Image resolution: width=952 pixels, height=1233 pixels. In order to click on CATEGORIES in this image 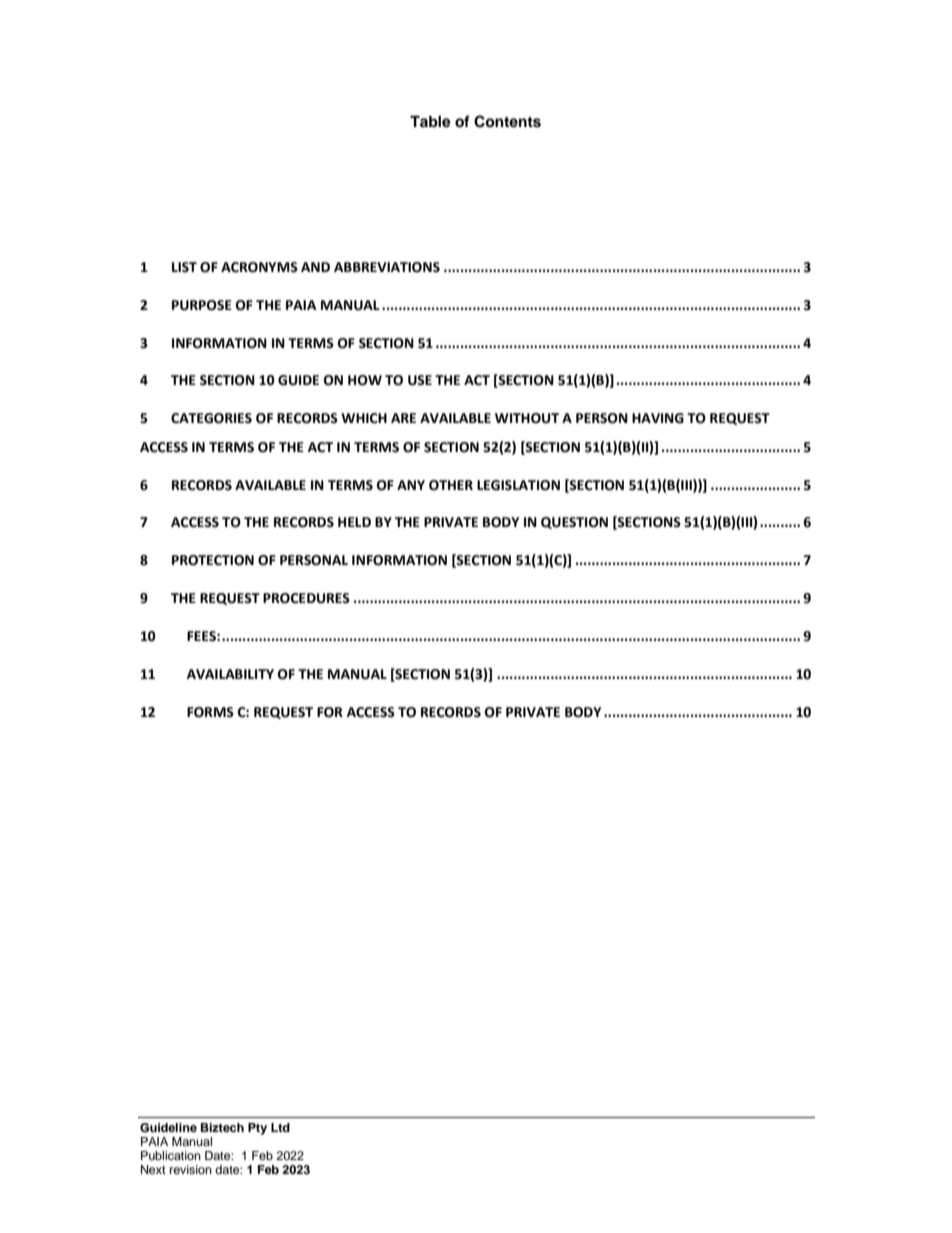, I will do `click(211, 418)`.
